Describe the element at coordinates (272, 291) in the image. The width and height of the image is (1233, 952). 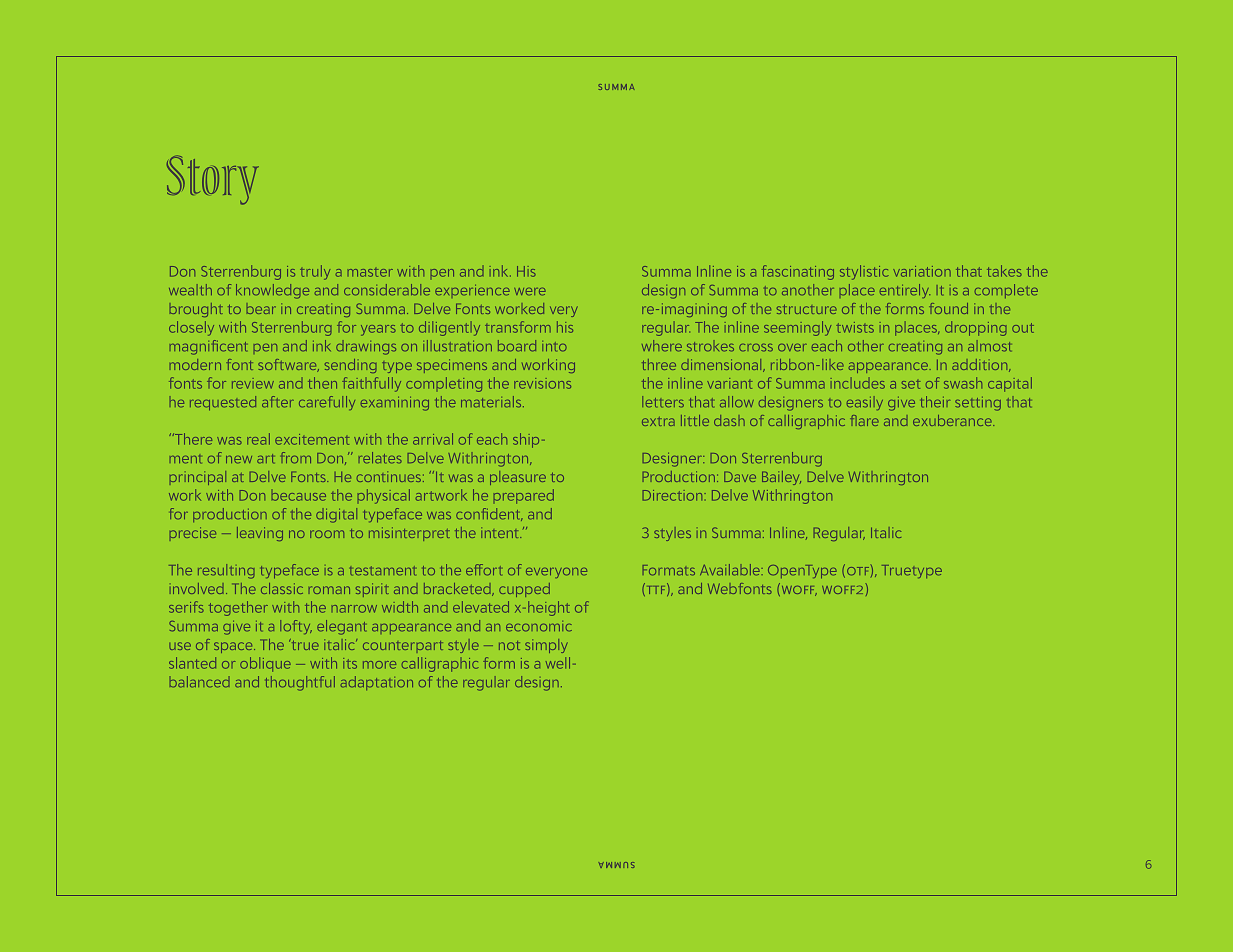
I see `knowledge` at that location.
